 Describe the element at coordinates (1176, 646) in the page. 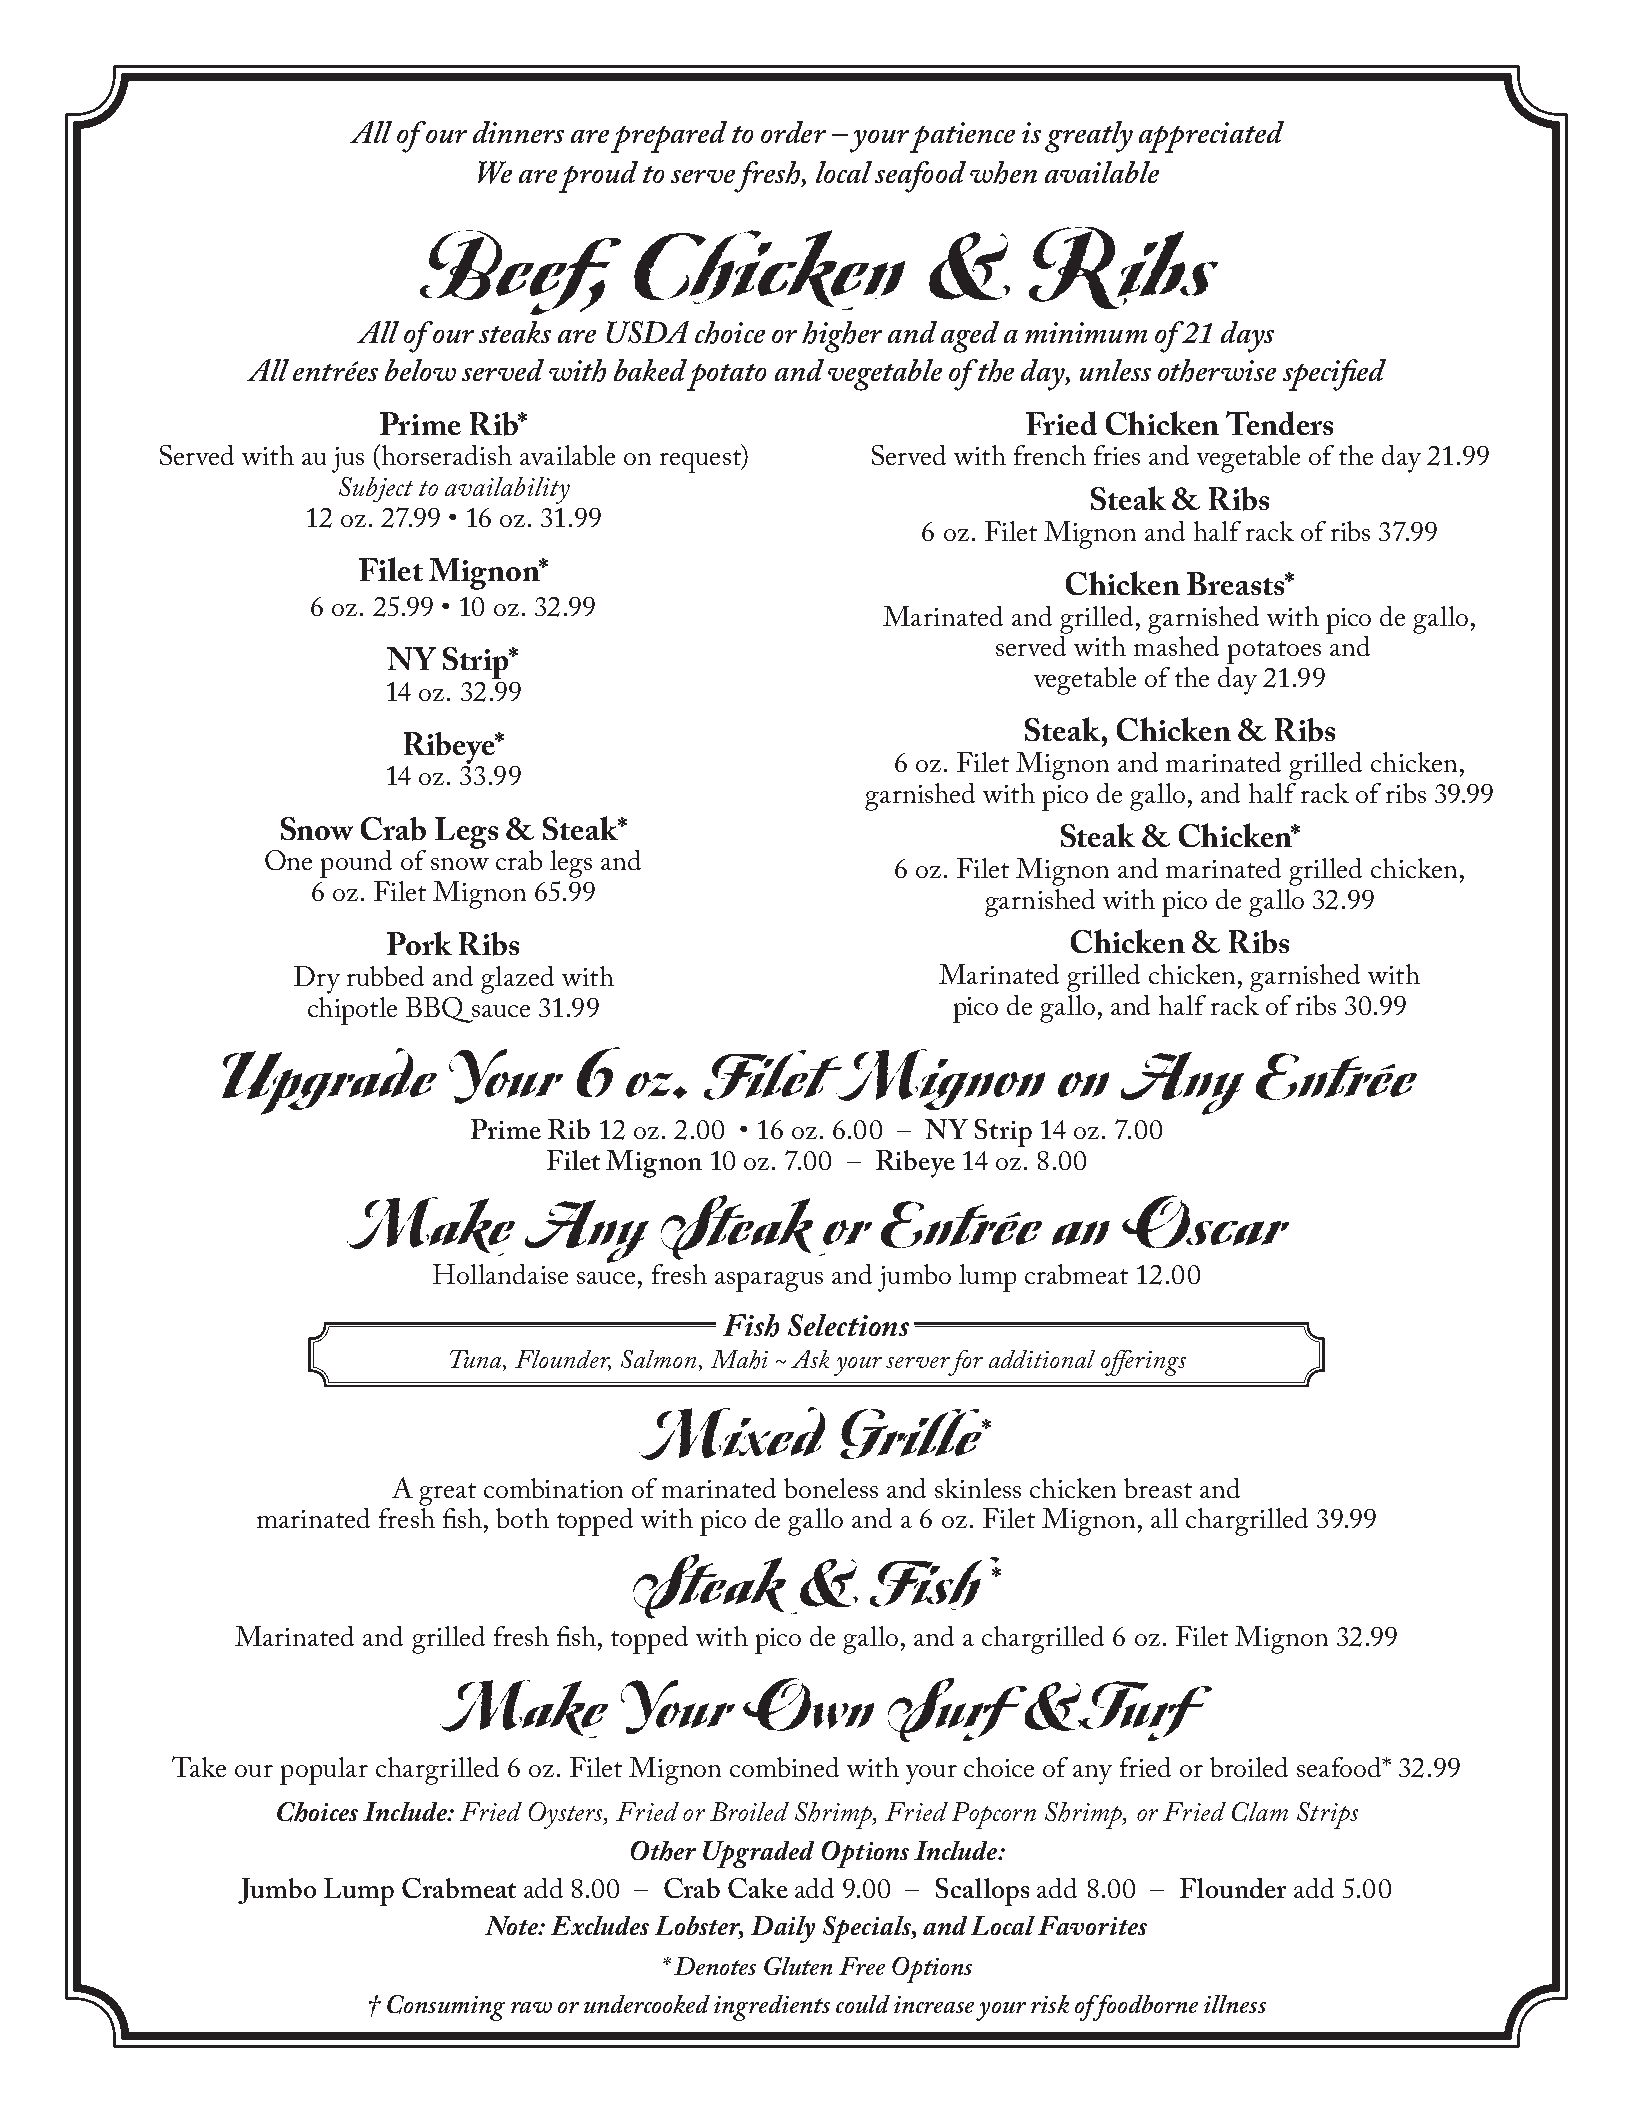

I see `mashed` at that location.
